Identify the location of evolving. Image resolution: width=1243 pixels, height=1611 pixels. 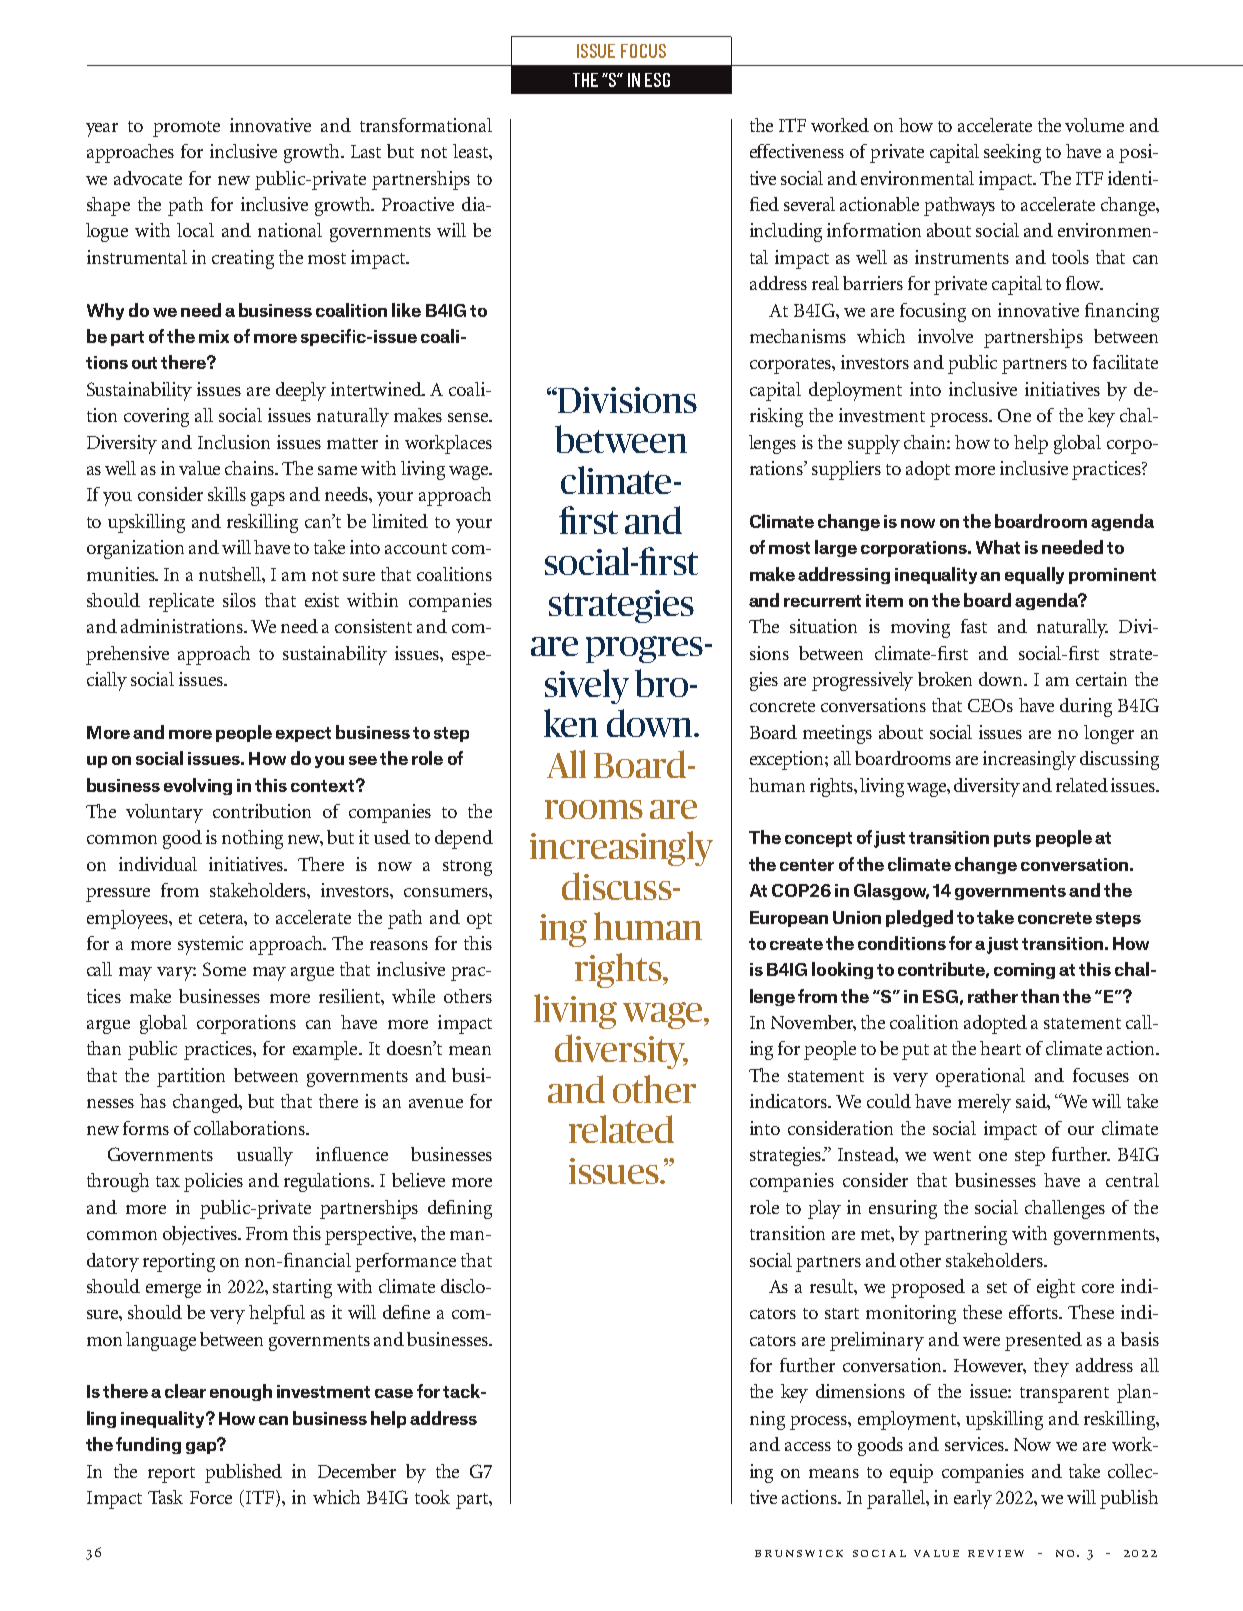
(198, 786).
